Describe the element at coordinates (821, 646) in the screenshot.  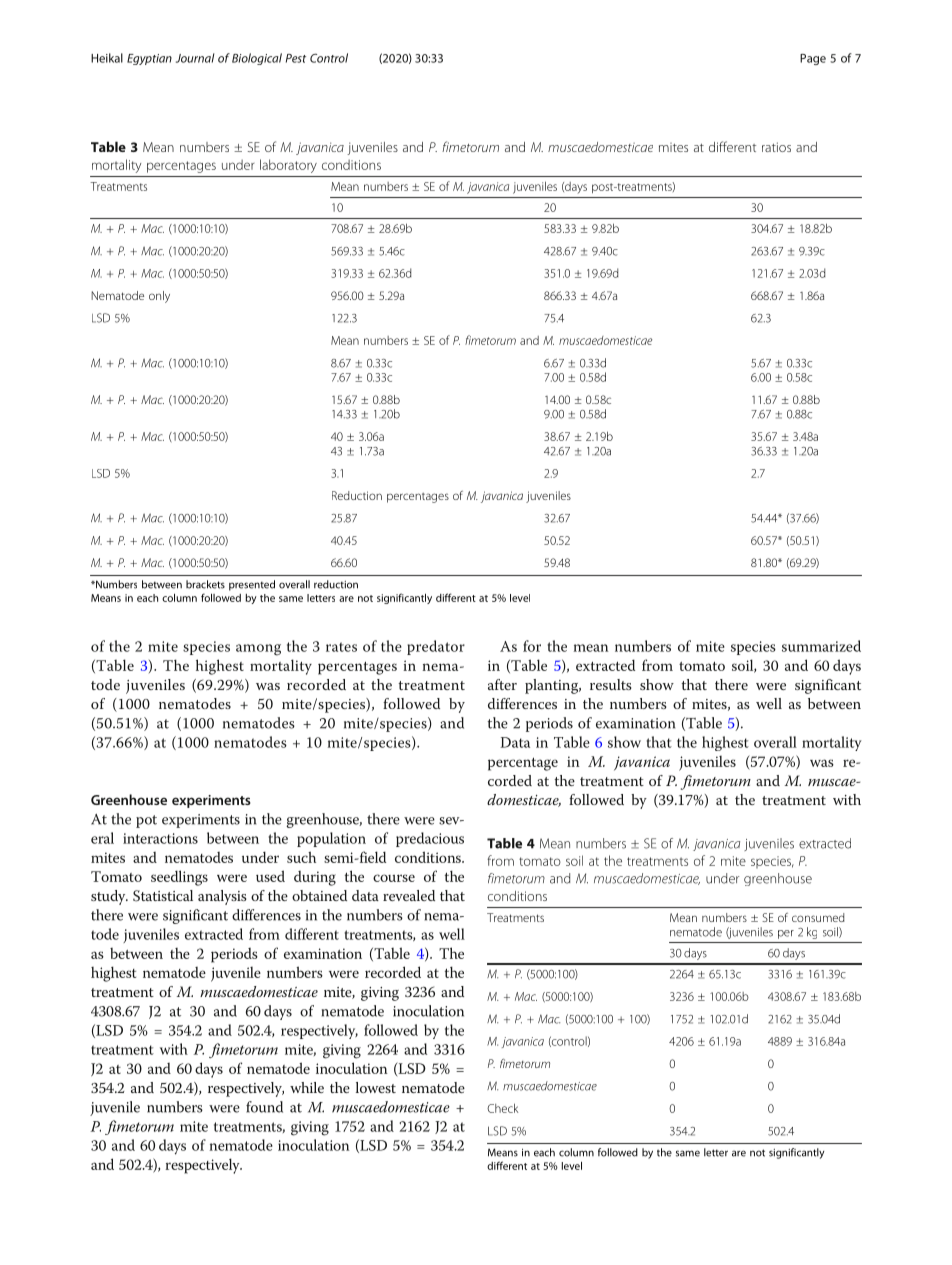
I see `summarized` at that location.
